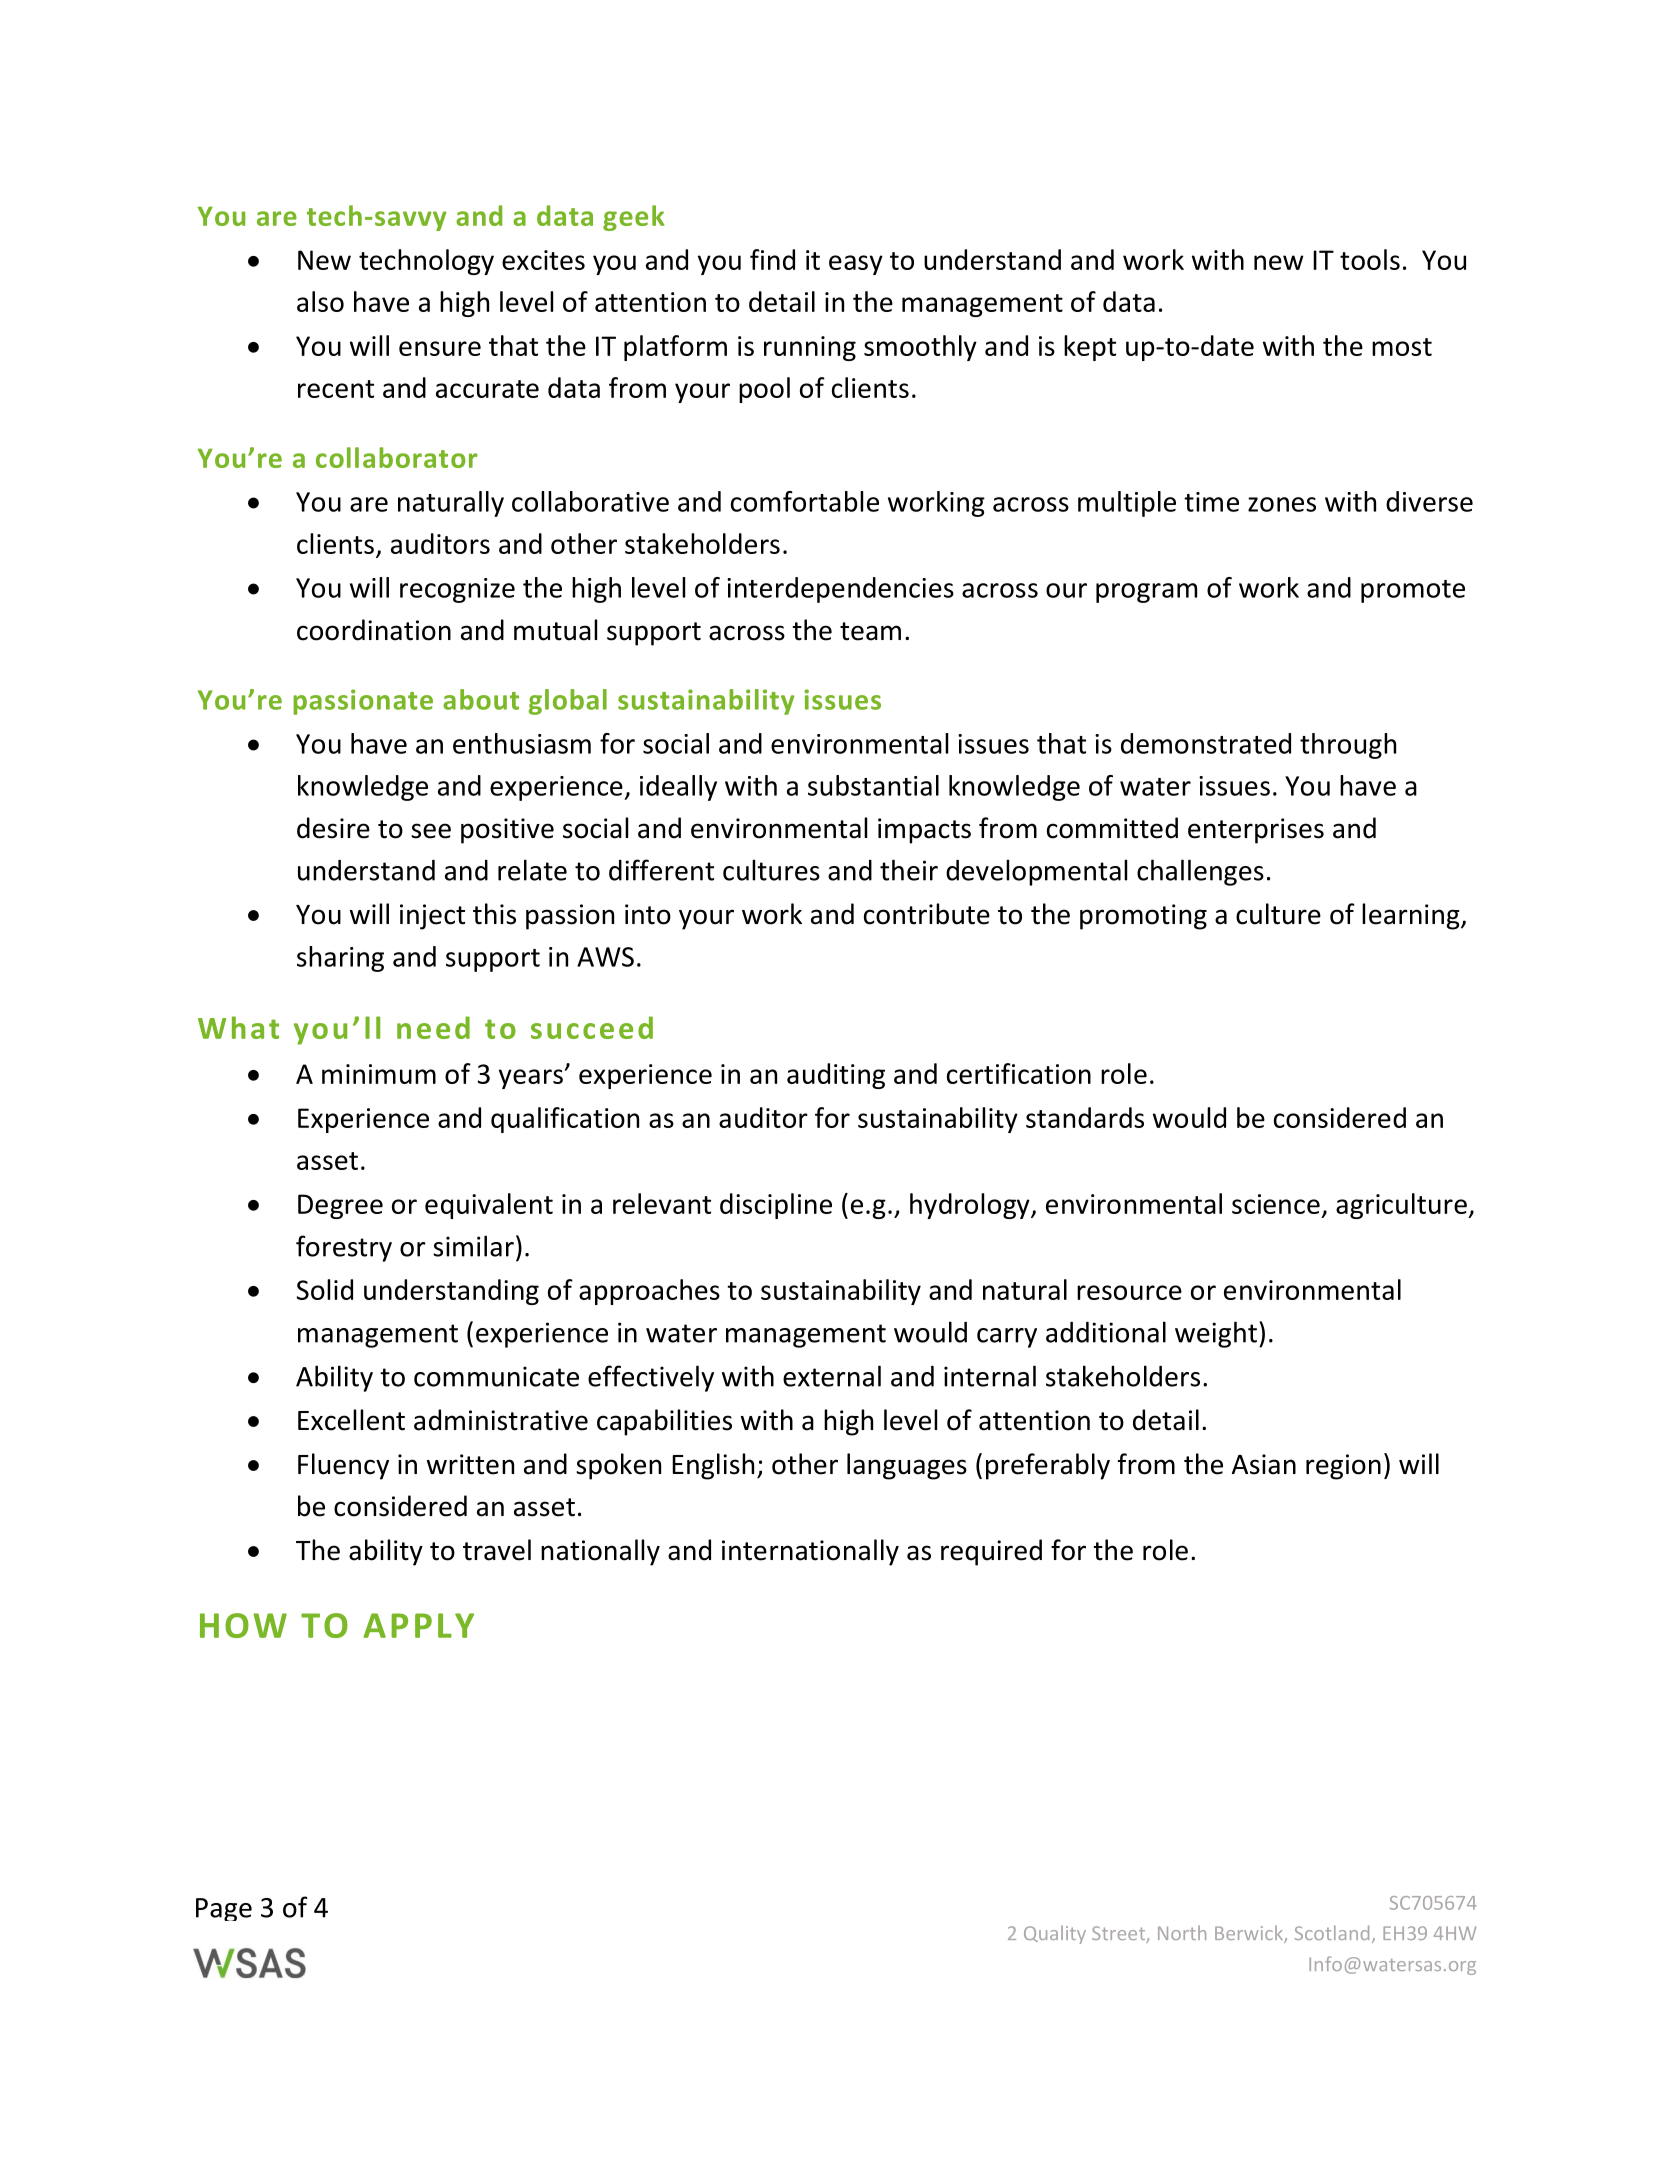 Image resolution: width=1676 pixels, height=2168 pixels. I want to click on weight, so click(1216, 1334).
